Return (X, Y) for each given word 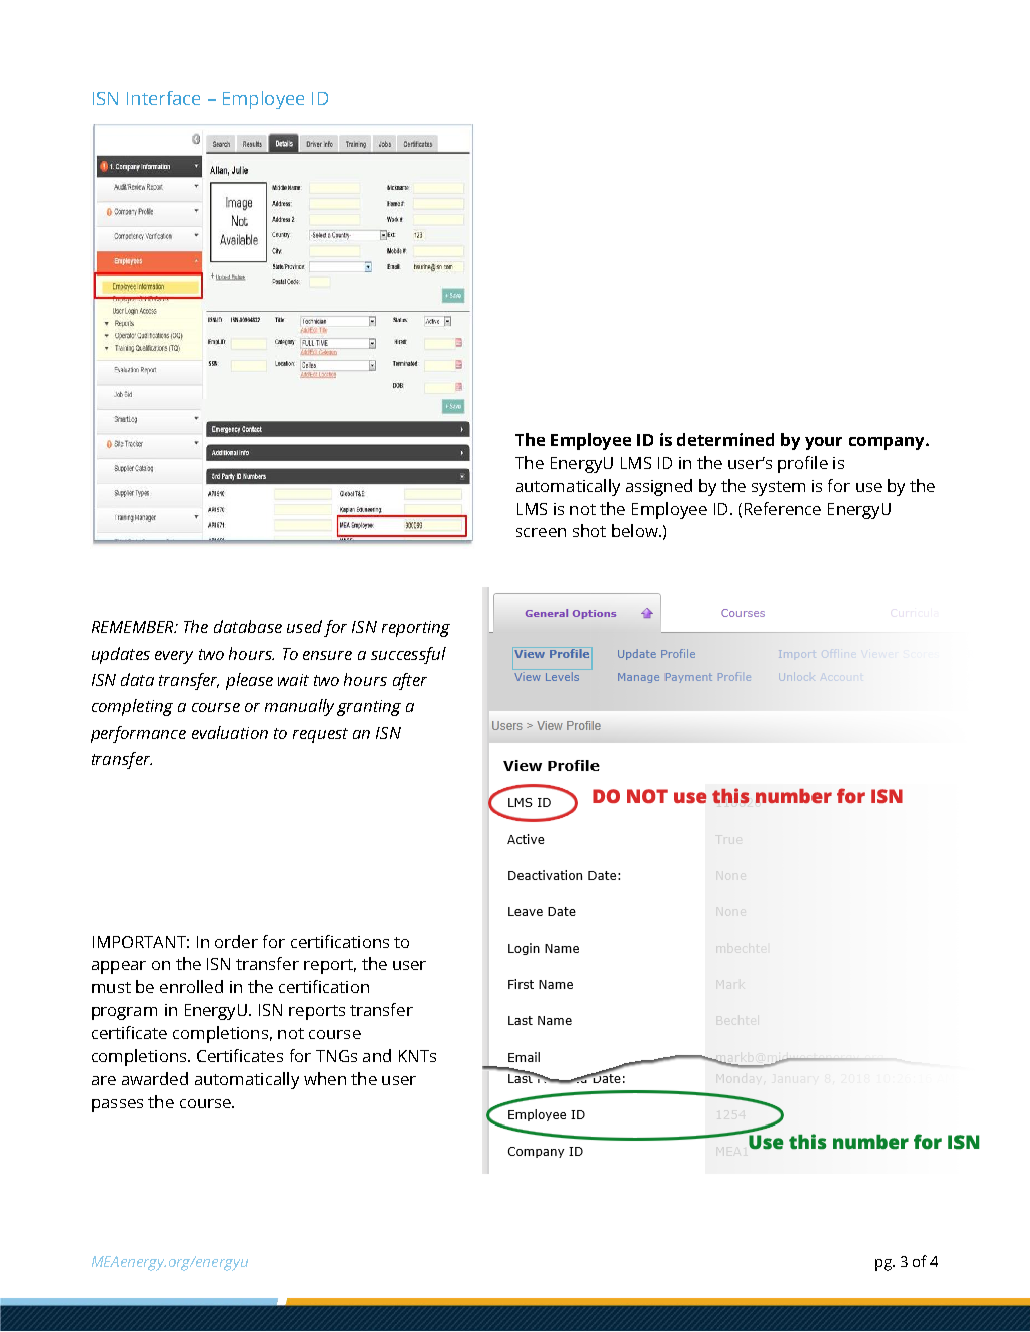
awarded (155, 1078)
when (325, 1078)
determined (725, 439)
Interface (163, 98)
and (377, 1055)
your (823, 443)
